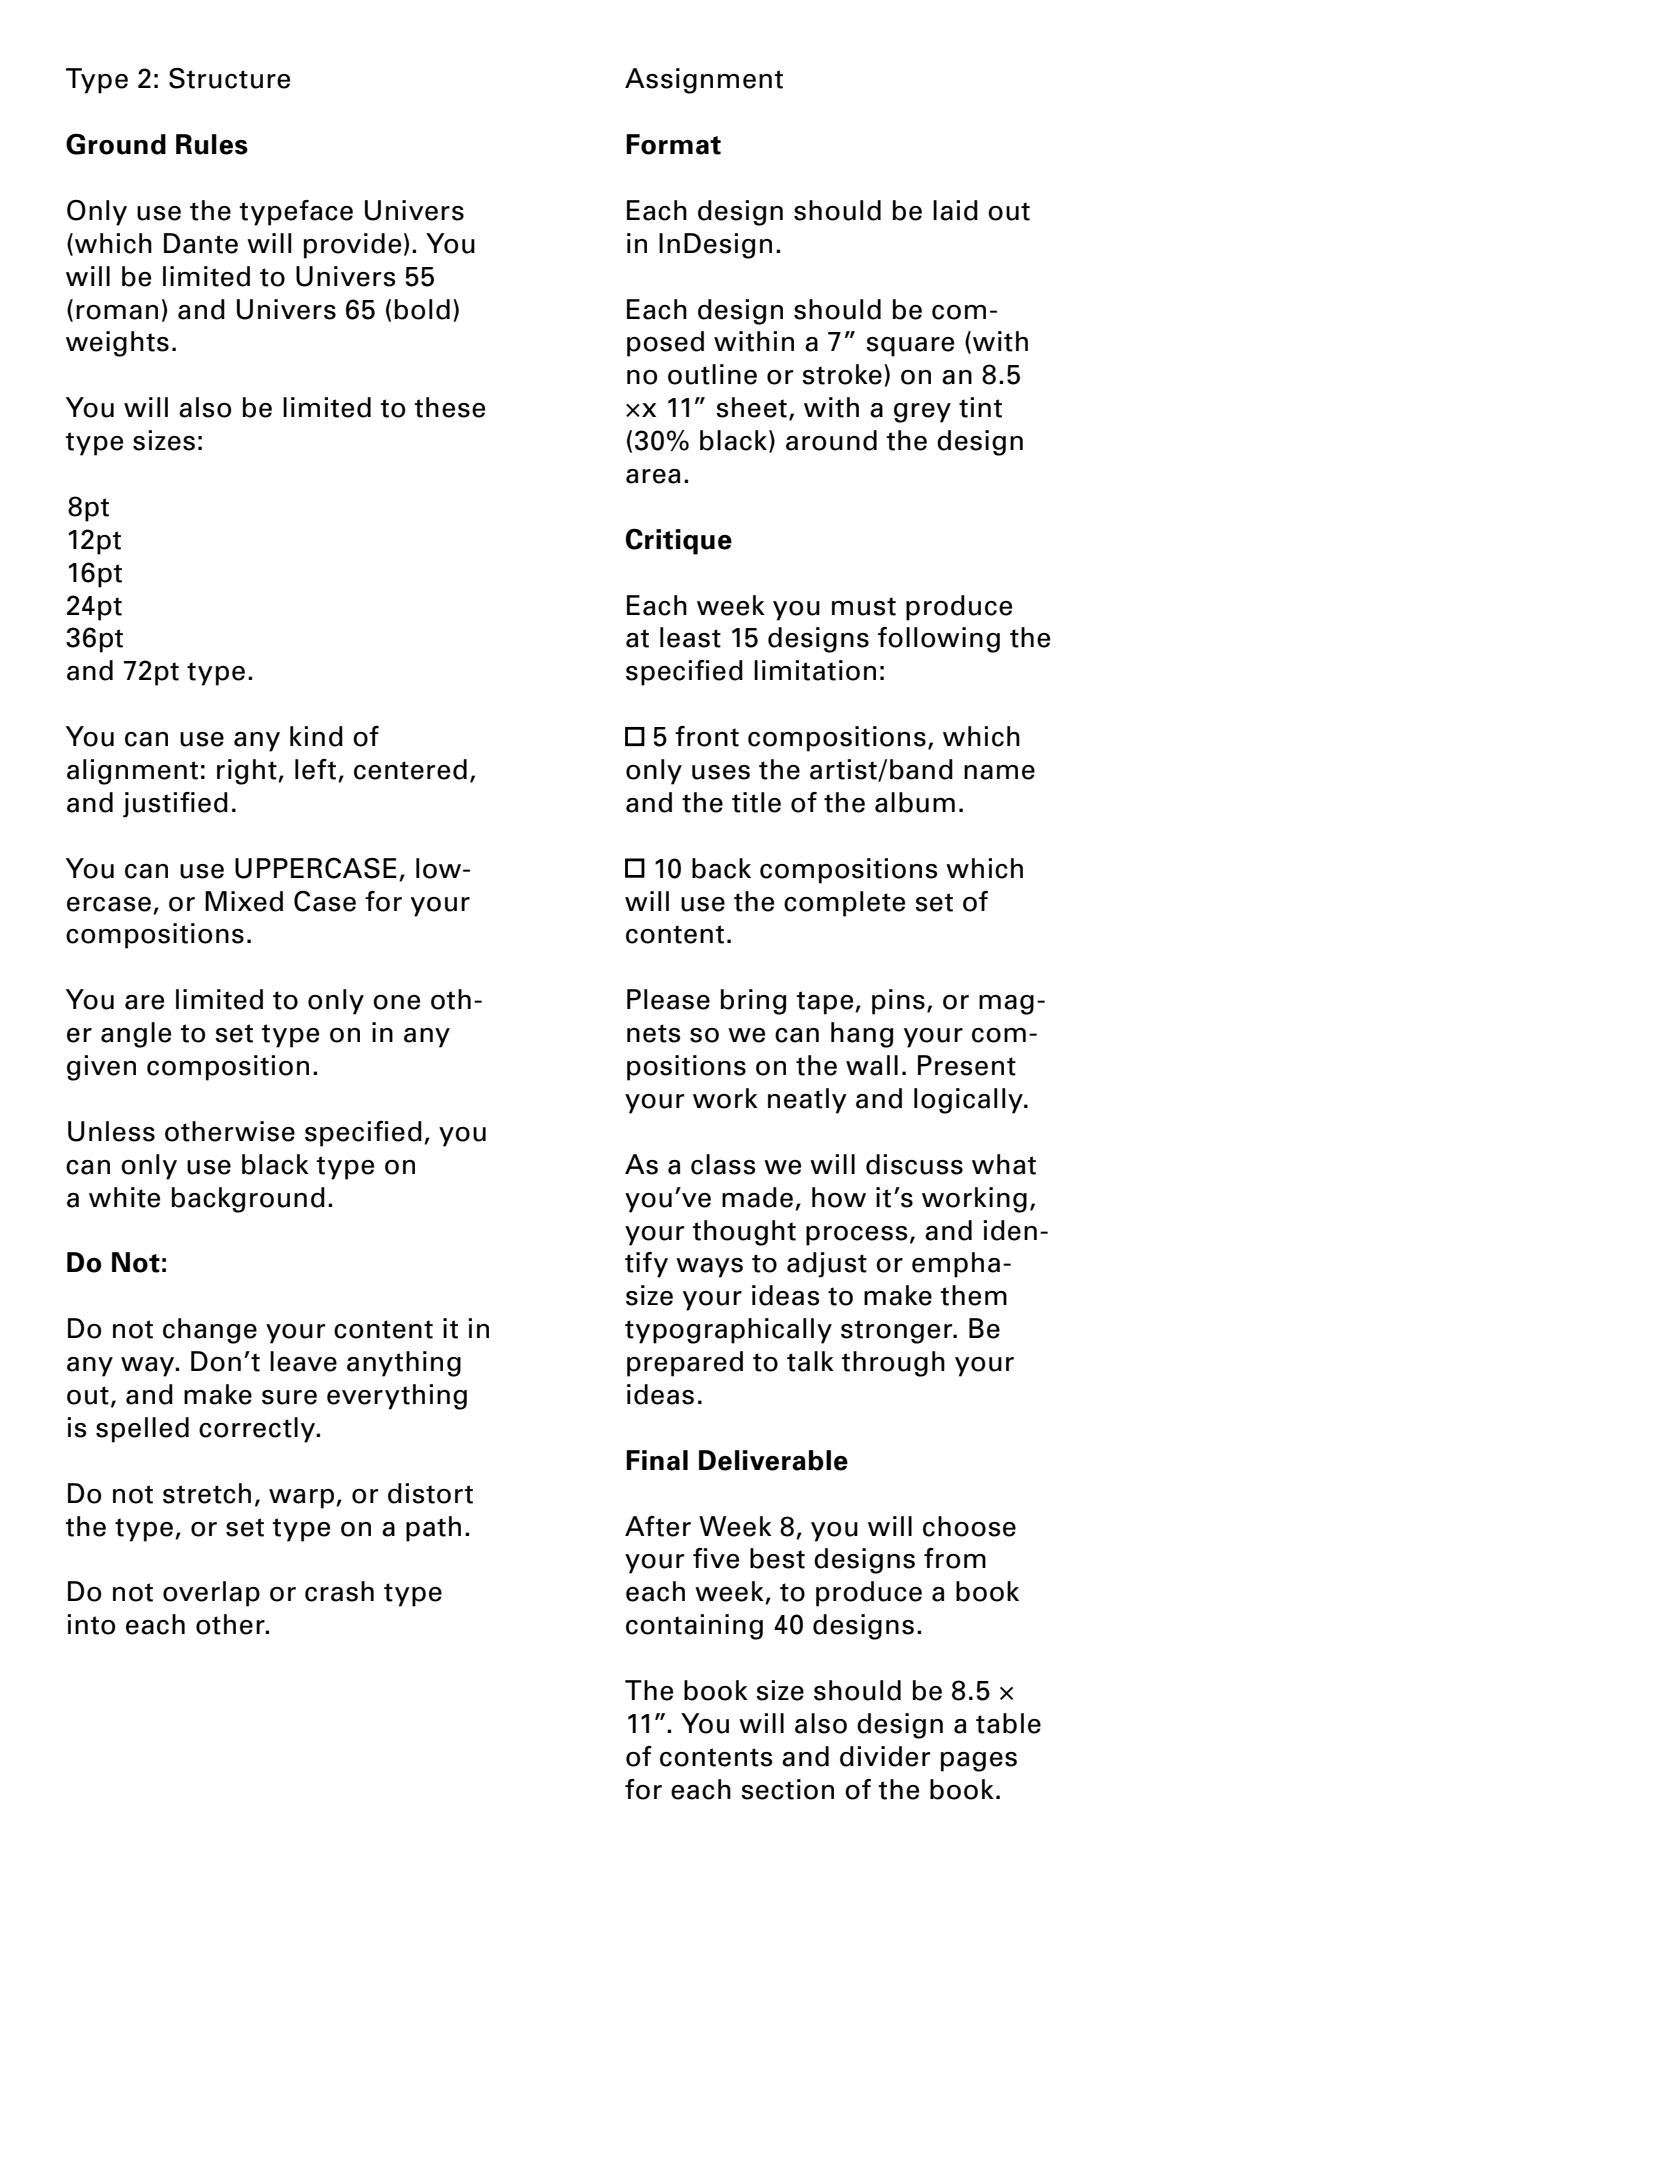 The height and width of the document is (2171, 1678). I want to click on weights, so click(117, 344).
